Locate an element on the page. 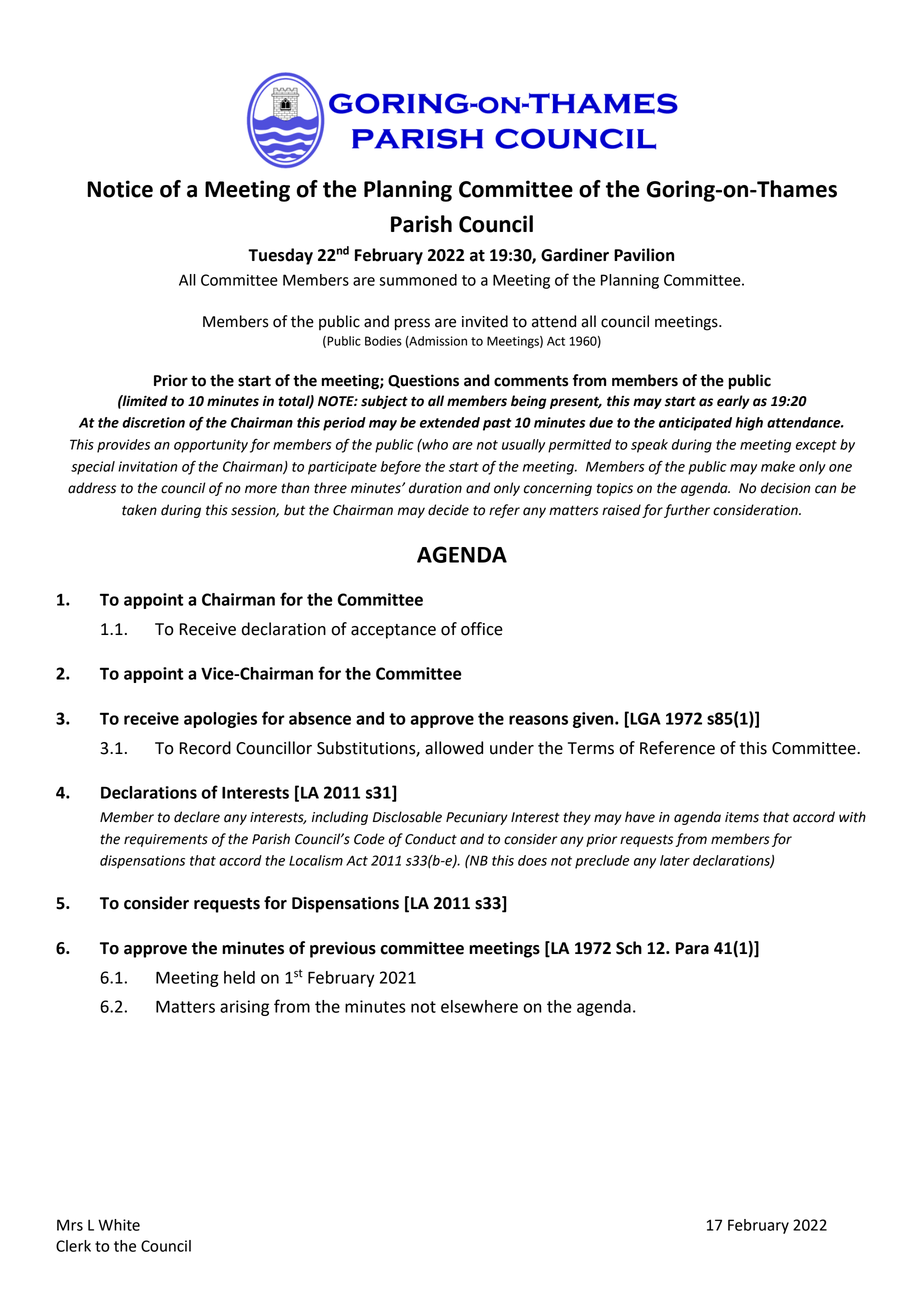 The image size is (924, 1309). Para is located at coordinates (692, 948).
